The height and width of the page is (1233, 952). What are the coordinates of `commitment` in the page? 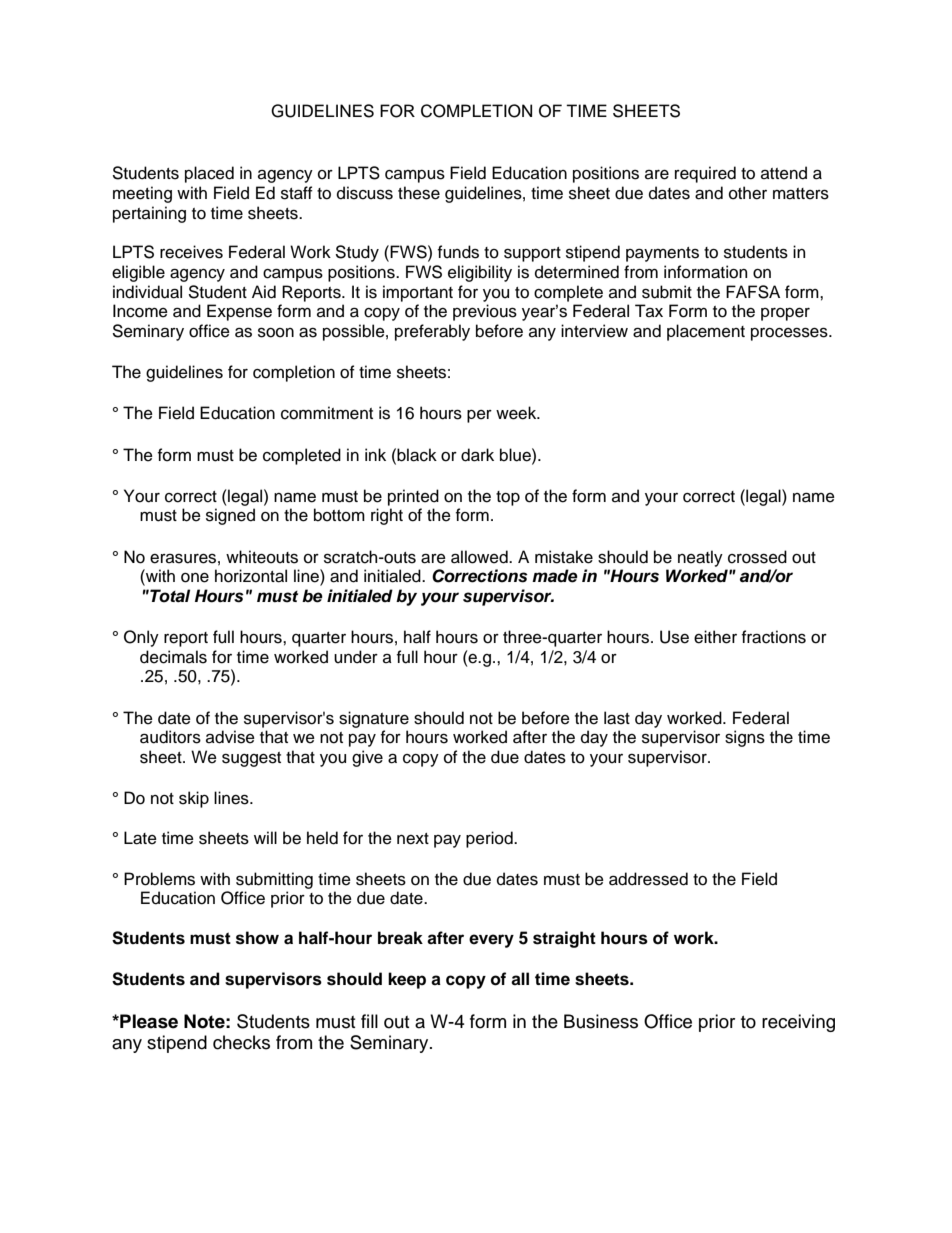 It's located at (327, 413).
